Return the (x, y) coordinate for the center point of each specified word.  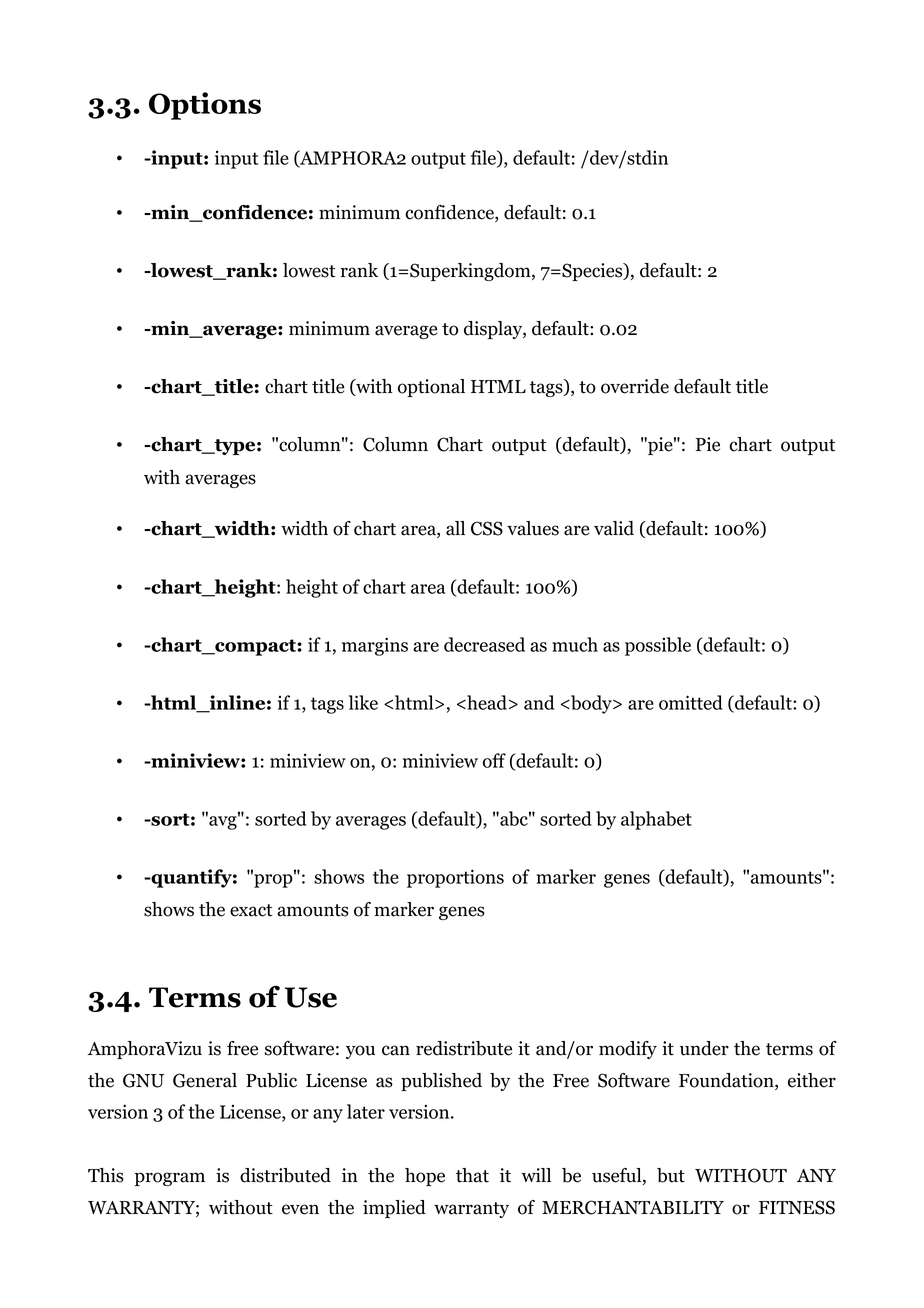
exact (251, 910)
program (170, 1179)
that (472, 1175)
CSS (487, 528)
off (494, 760)
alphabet (656, 820)
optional (431, 388)
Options (205, 106)
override (635, 386)
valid (614, 528)
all (455, 528)
